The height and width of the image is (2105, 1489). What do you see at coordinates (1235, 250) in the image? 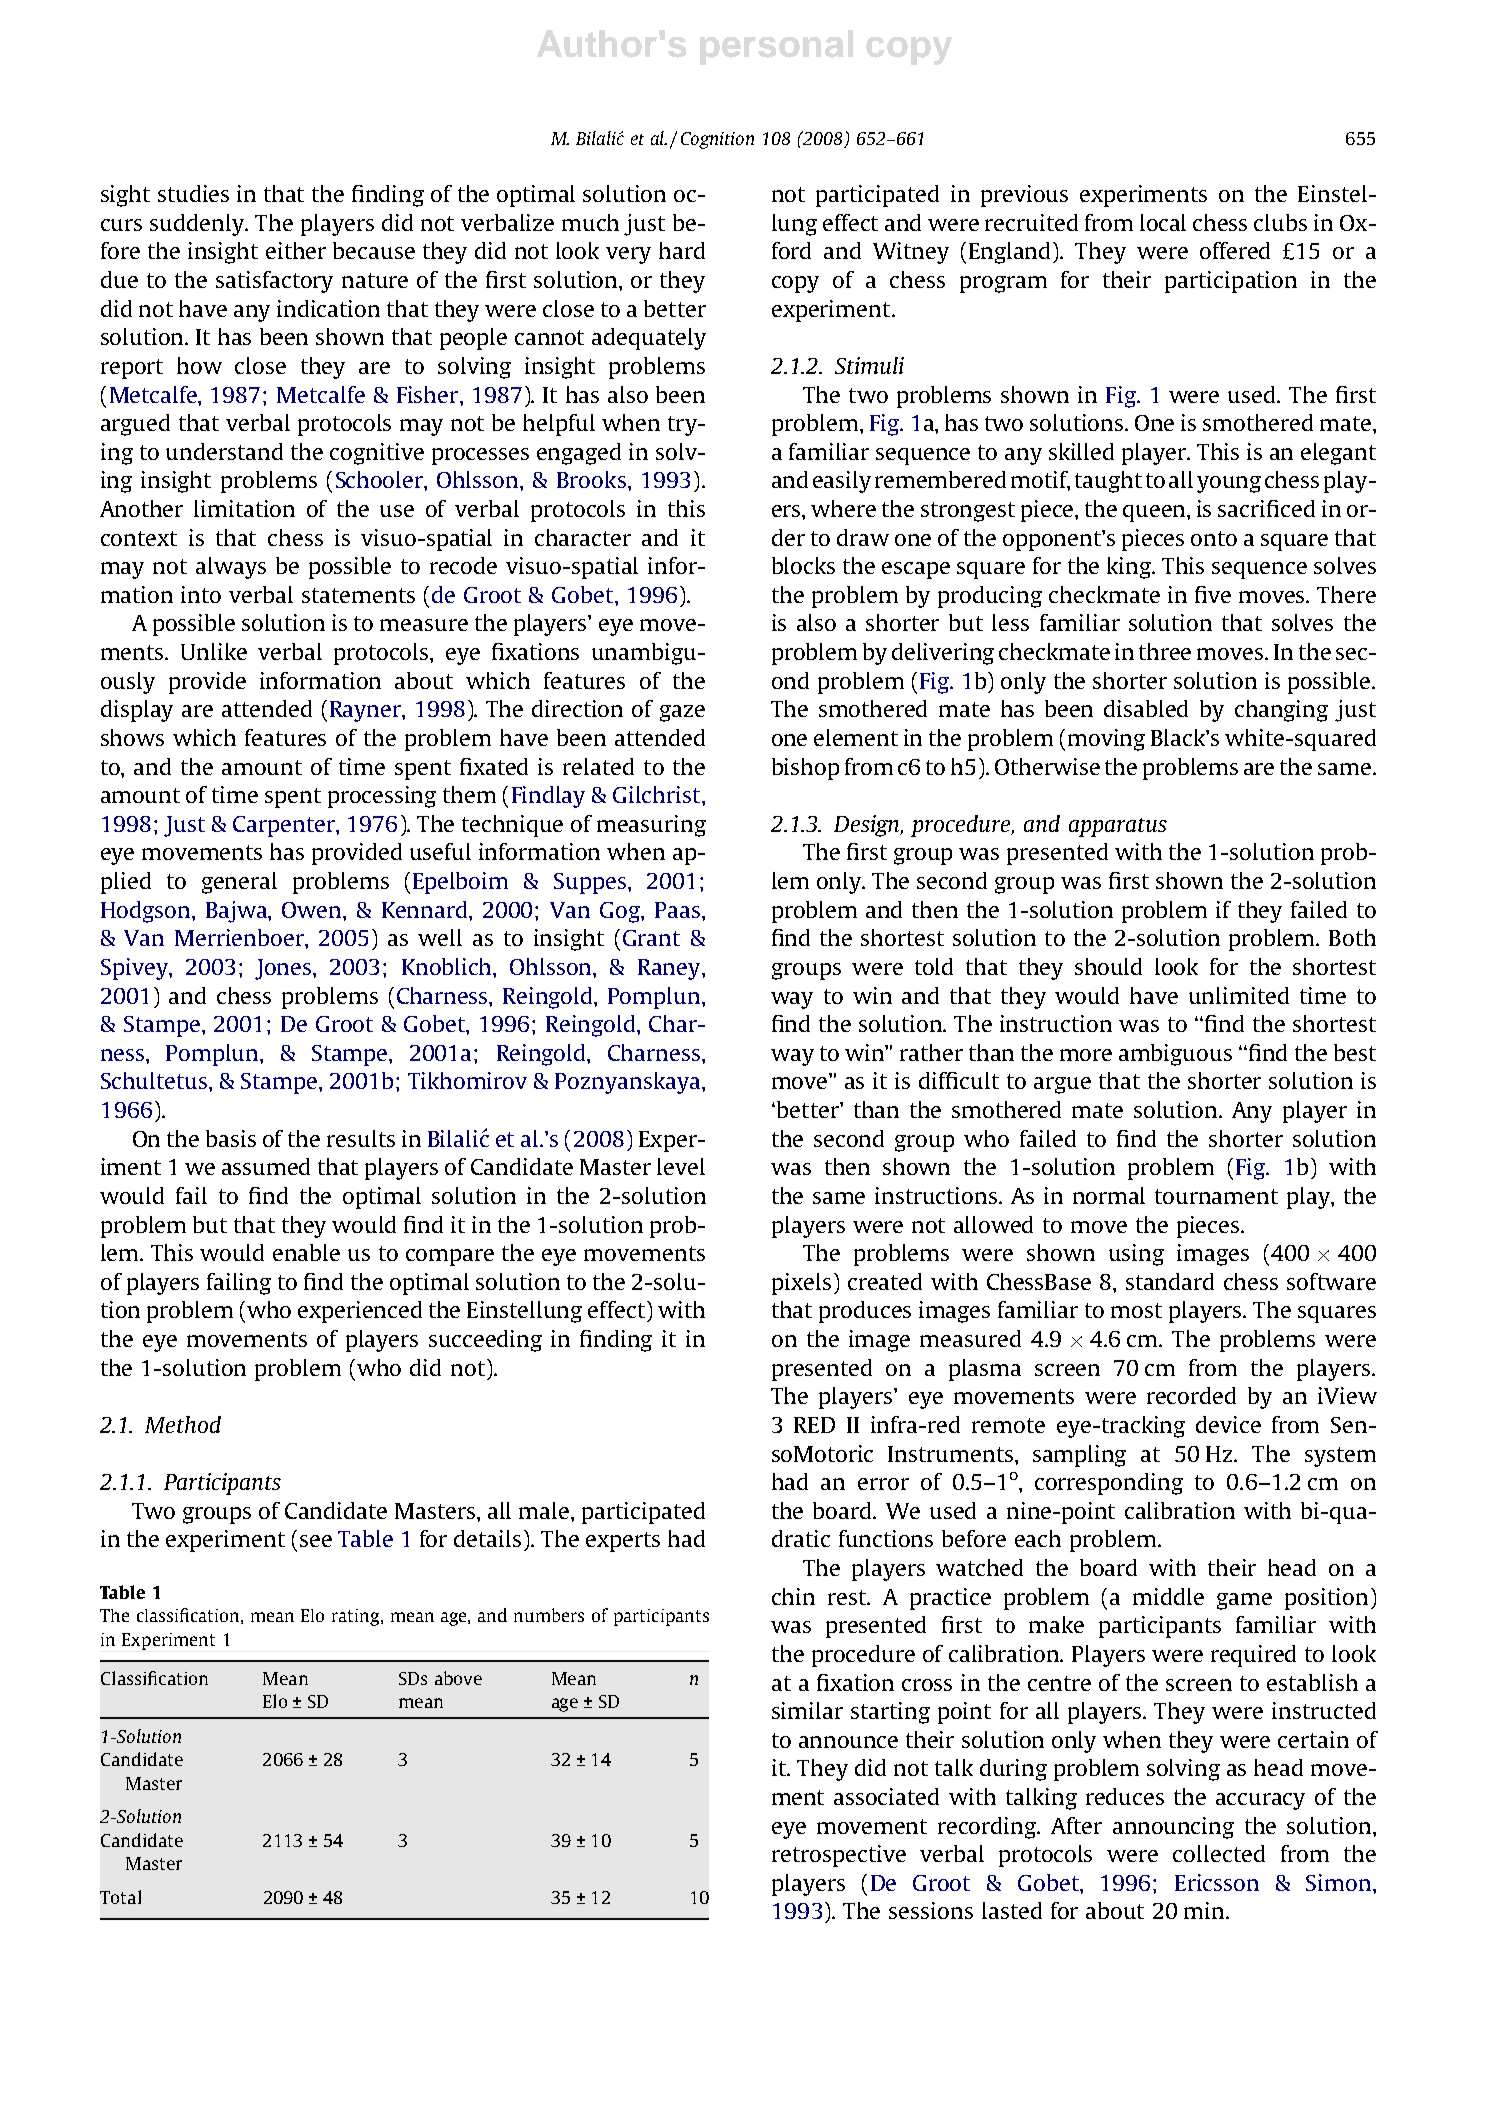
I see `offered` at bounding box center [1235, 250].
